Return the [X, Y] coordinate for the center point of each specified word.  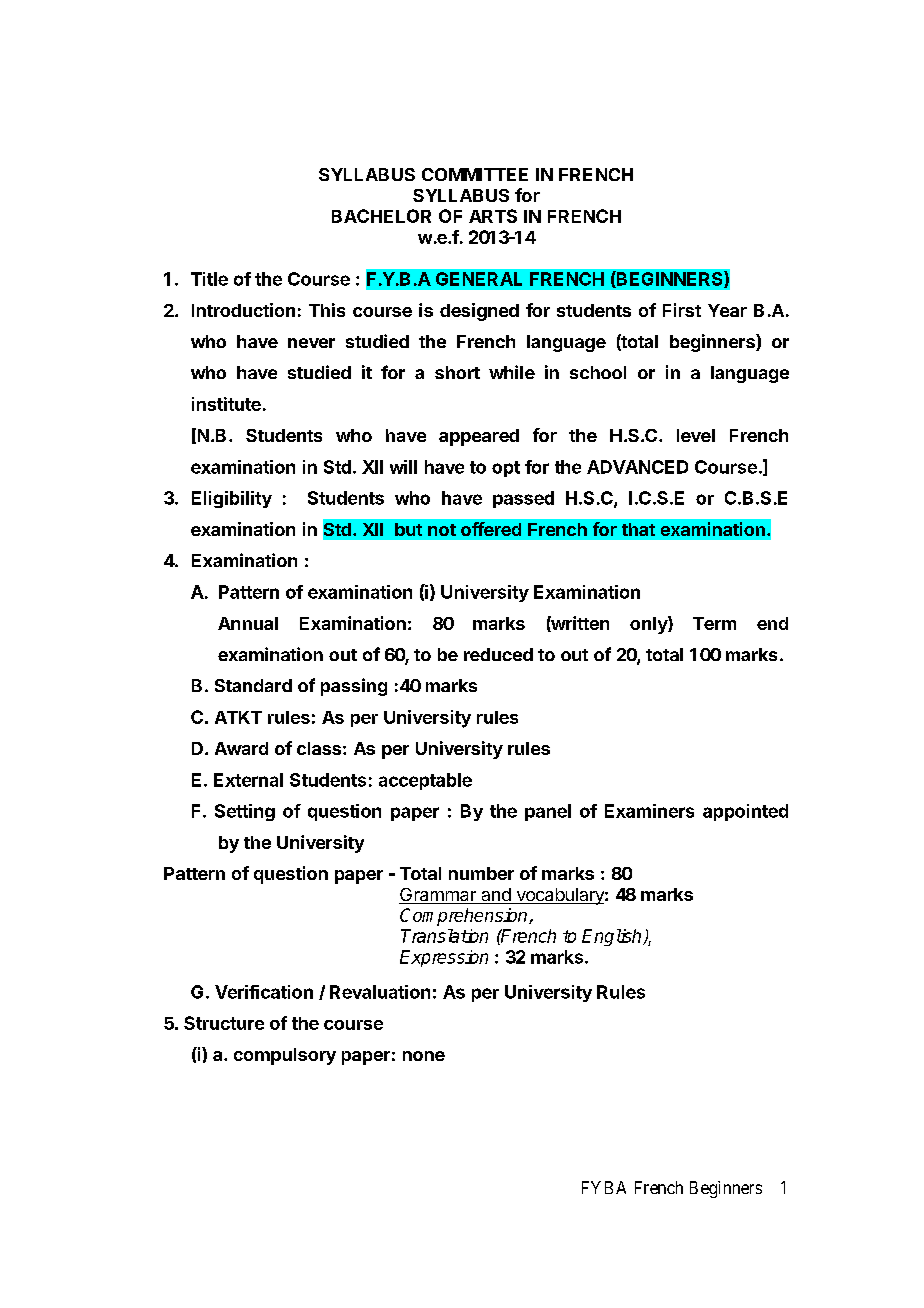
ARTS [493, 216]
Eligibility [232, 499]
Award [241, 748]
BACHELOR [381, 216]
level [696, 435]
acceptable [425, 781]
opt [506, 469]
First [682, 310]
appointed [745, 812]
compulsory [285, 1056]
